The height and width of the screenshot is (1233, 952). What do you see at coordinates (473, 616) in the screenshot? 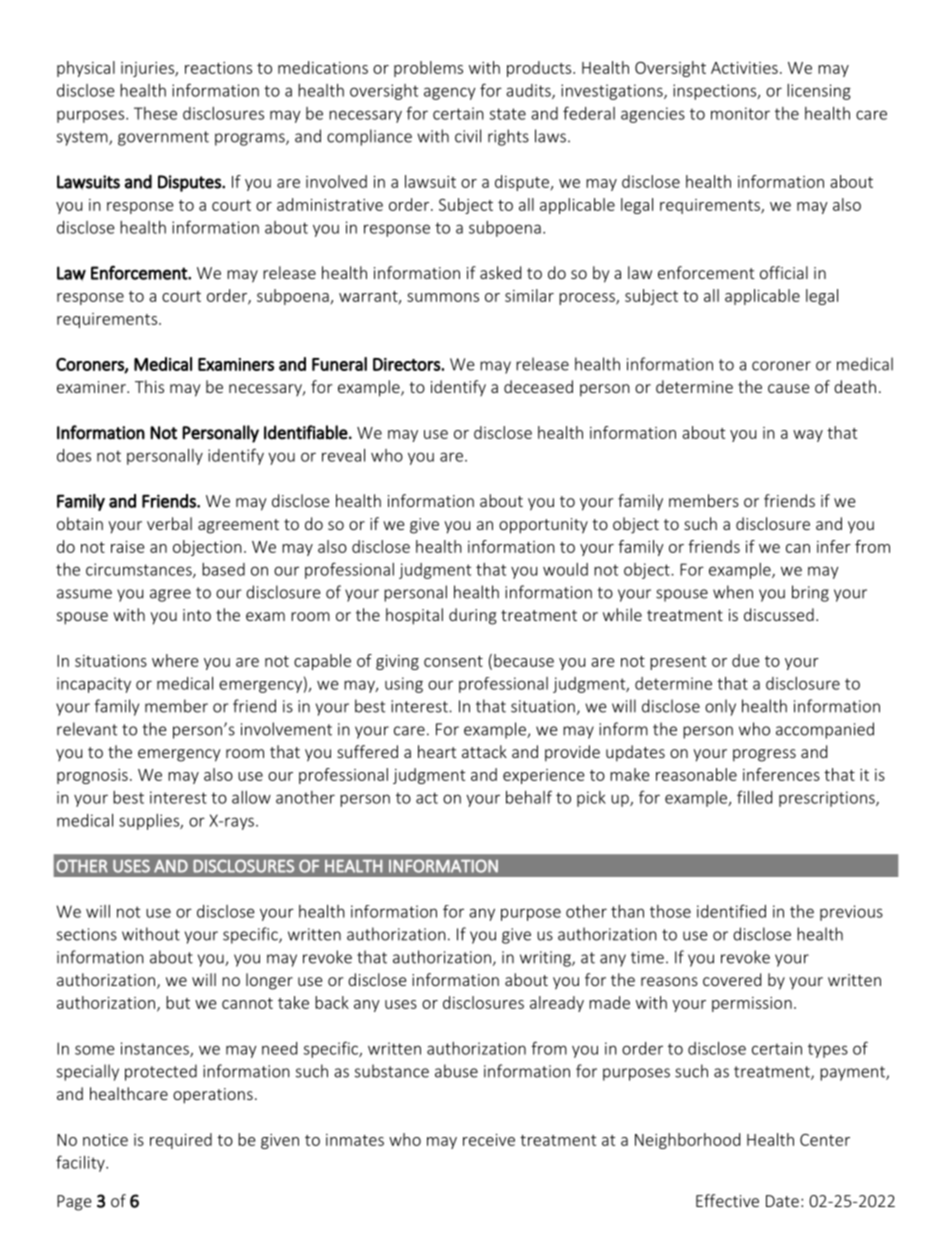
I see `during` at bounding box center [473, 616].
